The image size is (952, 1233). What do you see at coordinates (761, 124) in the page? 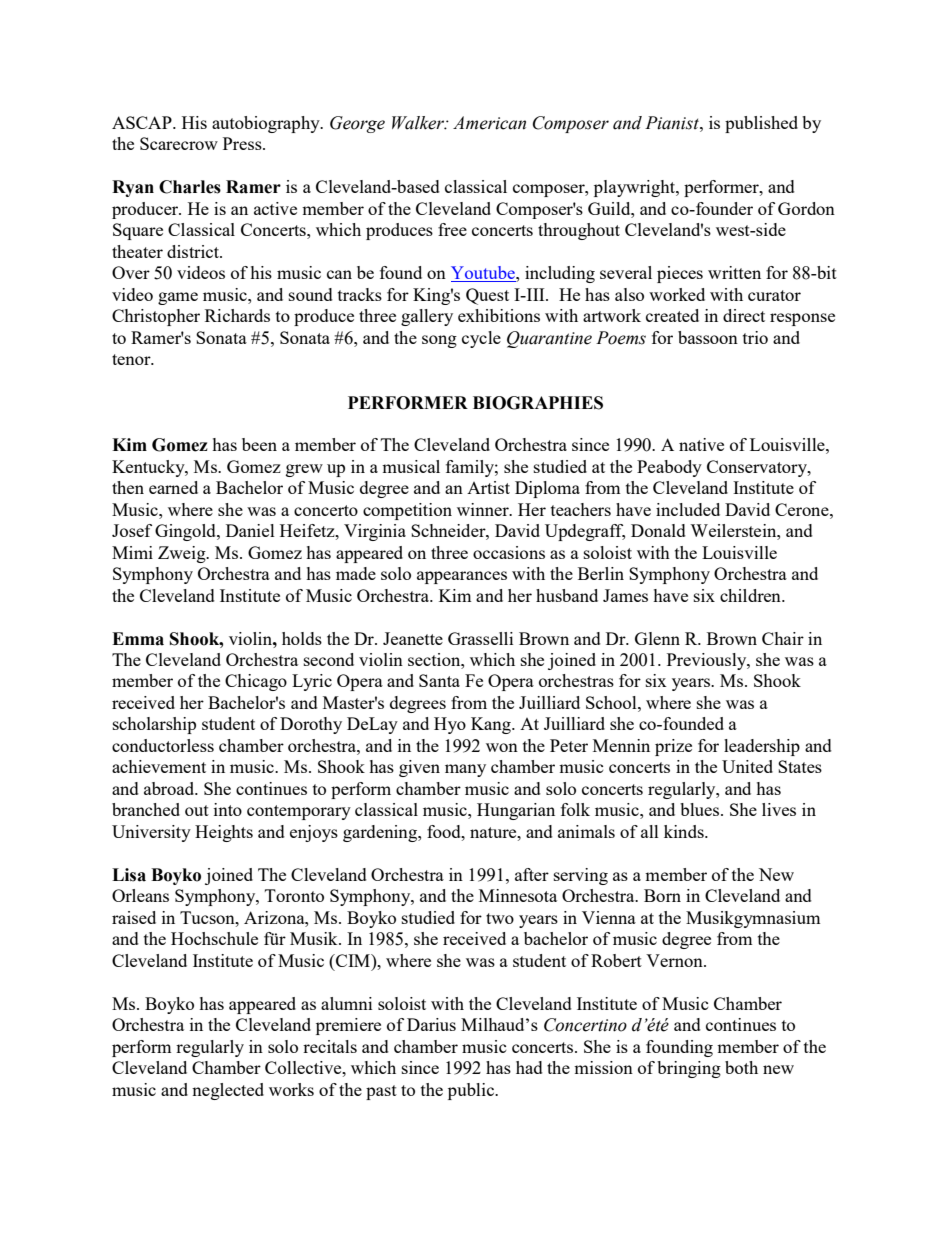
I see `published` at bounding box center [761, 124].
